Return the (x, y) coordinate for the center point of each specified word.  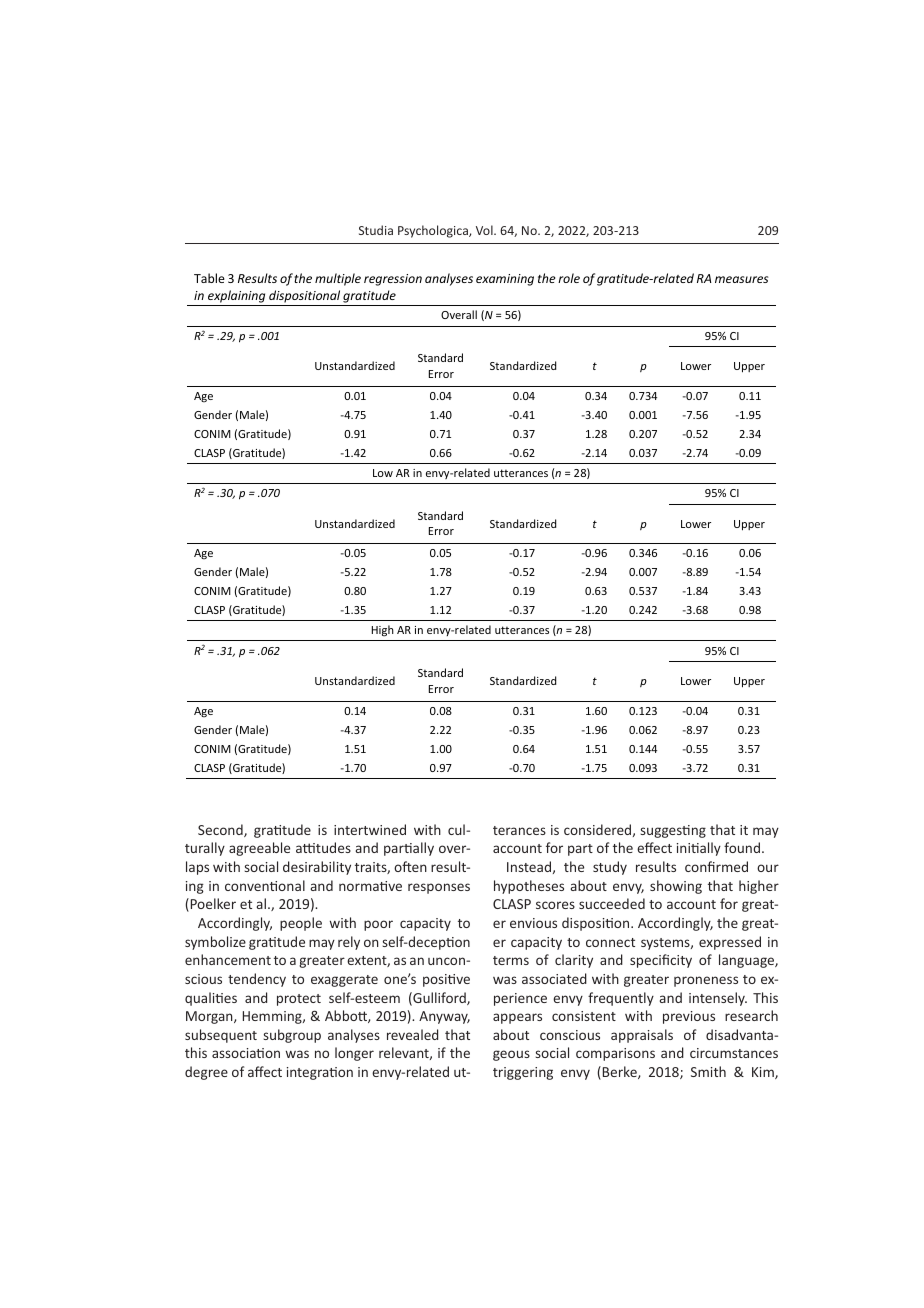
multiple (338, 279)
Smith (708, 1071)
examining (505, 280)
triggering (523, 1073)
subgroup (292, 1036)
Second (221, 830)
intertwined (370, 829)
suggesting (673, 831)
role (569, 278)
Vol (485, 230)
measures (741, 279)
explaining (237, 298)
